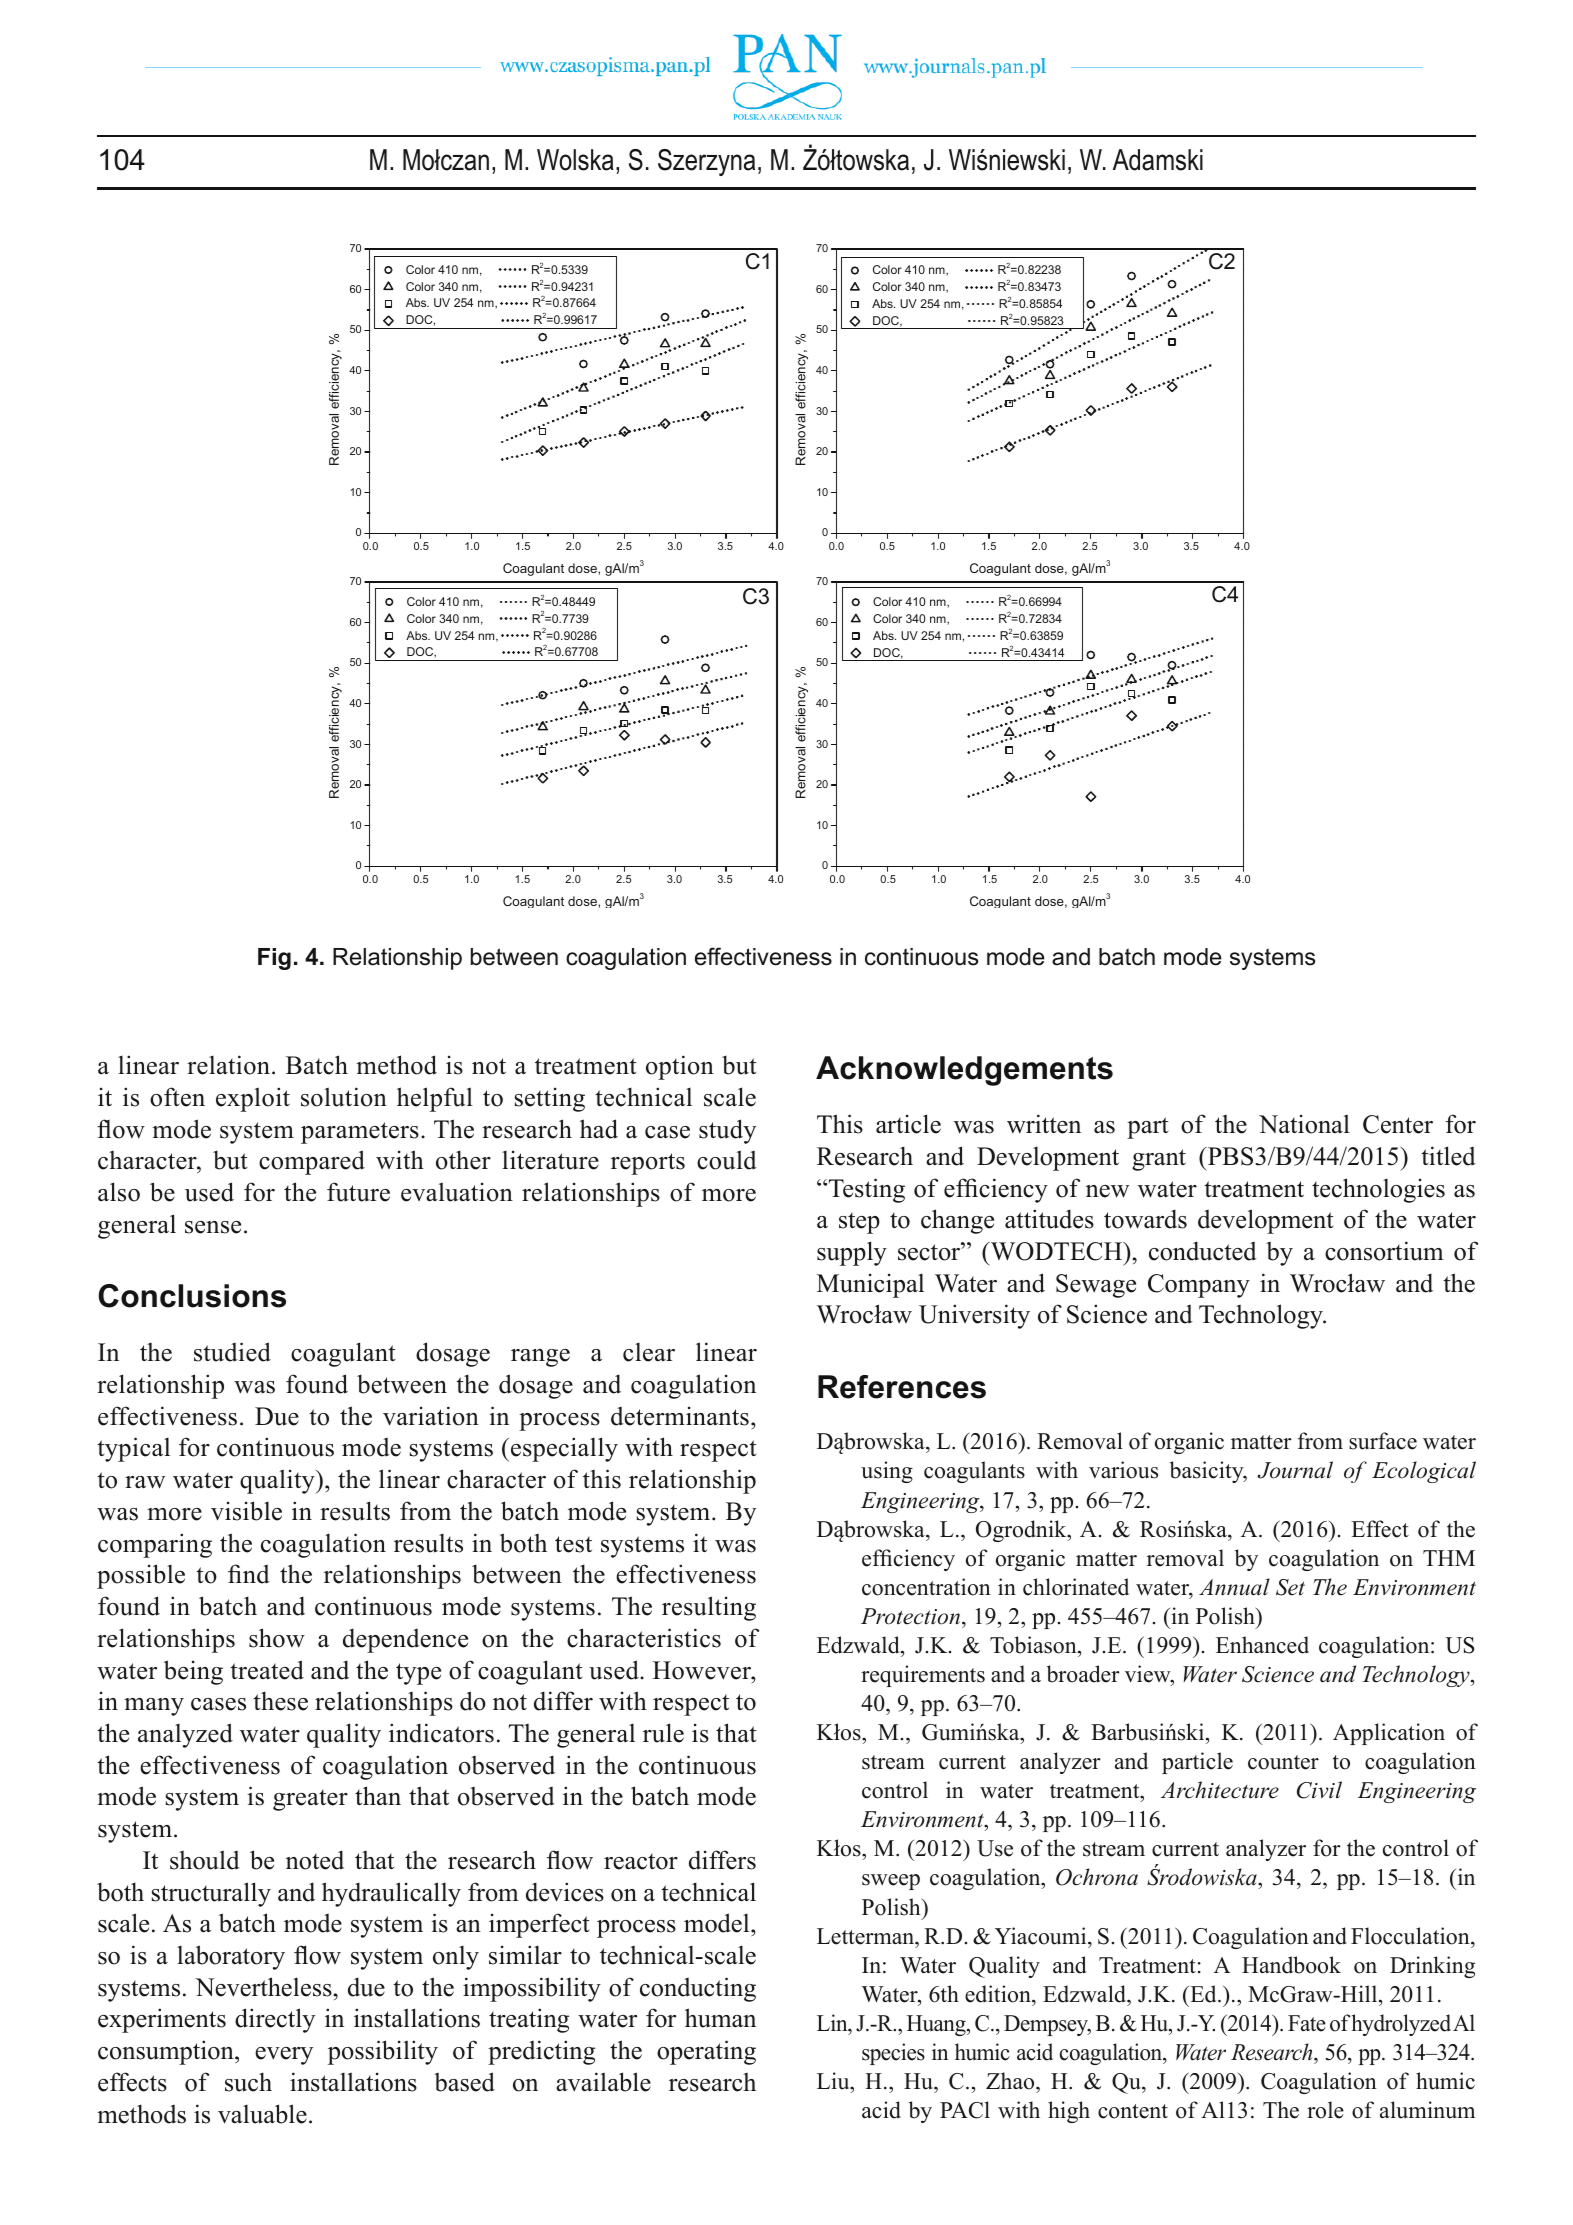  What do you see at coordinates (680, 1067) in the screenshot?
I see `option` at bounding box center [680, 1067].
